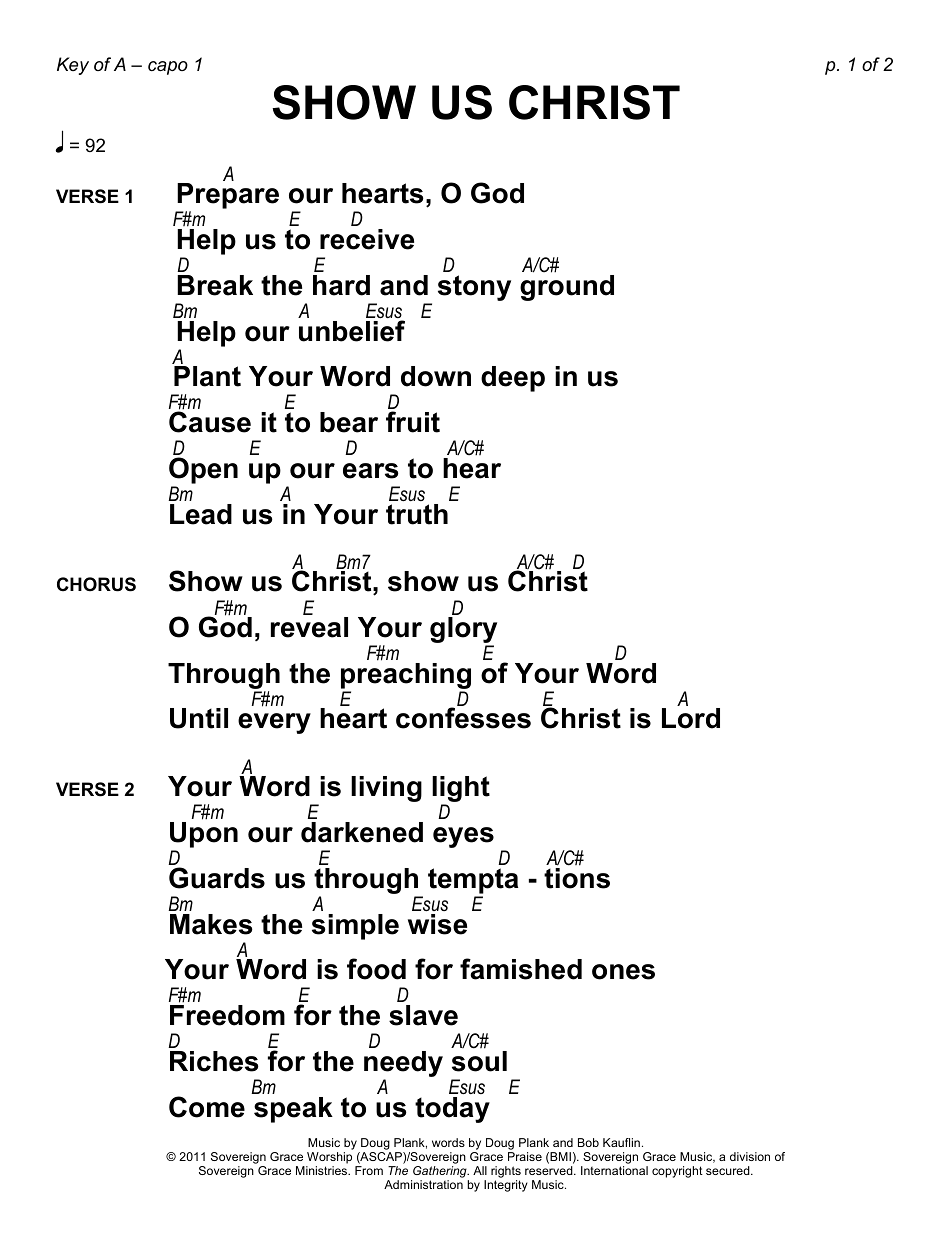  Describe the element at coordinates (367, 239) in the screenshot. I see `receive` at that location.
